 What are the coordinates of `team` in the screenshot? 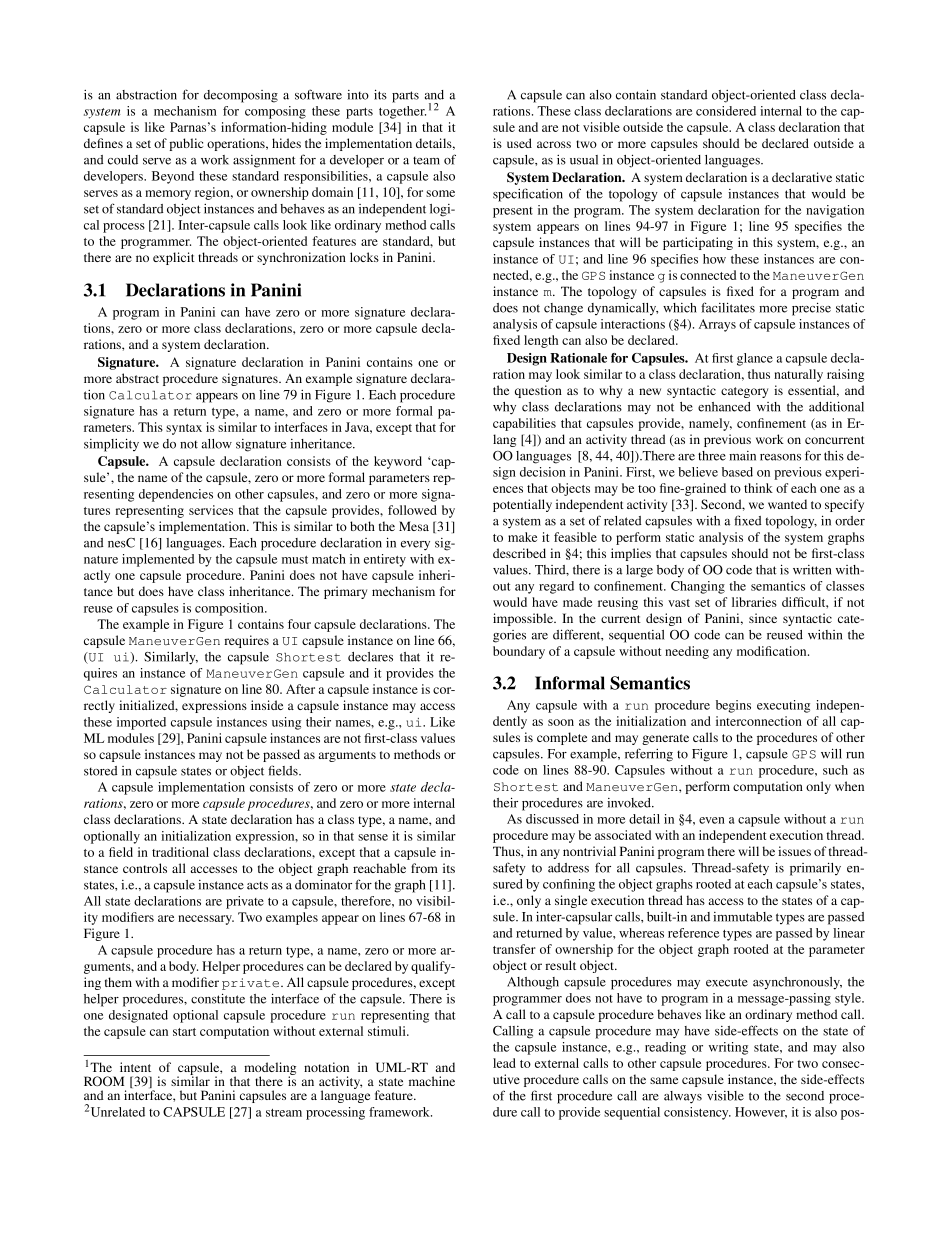 It's located at (426, 160).
